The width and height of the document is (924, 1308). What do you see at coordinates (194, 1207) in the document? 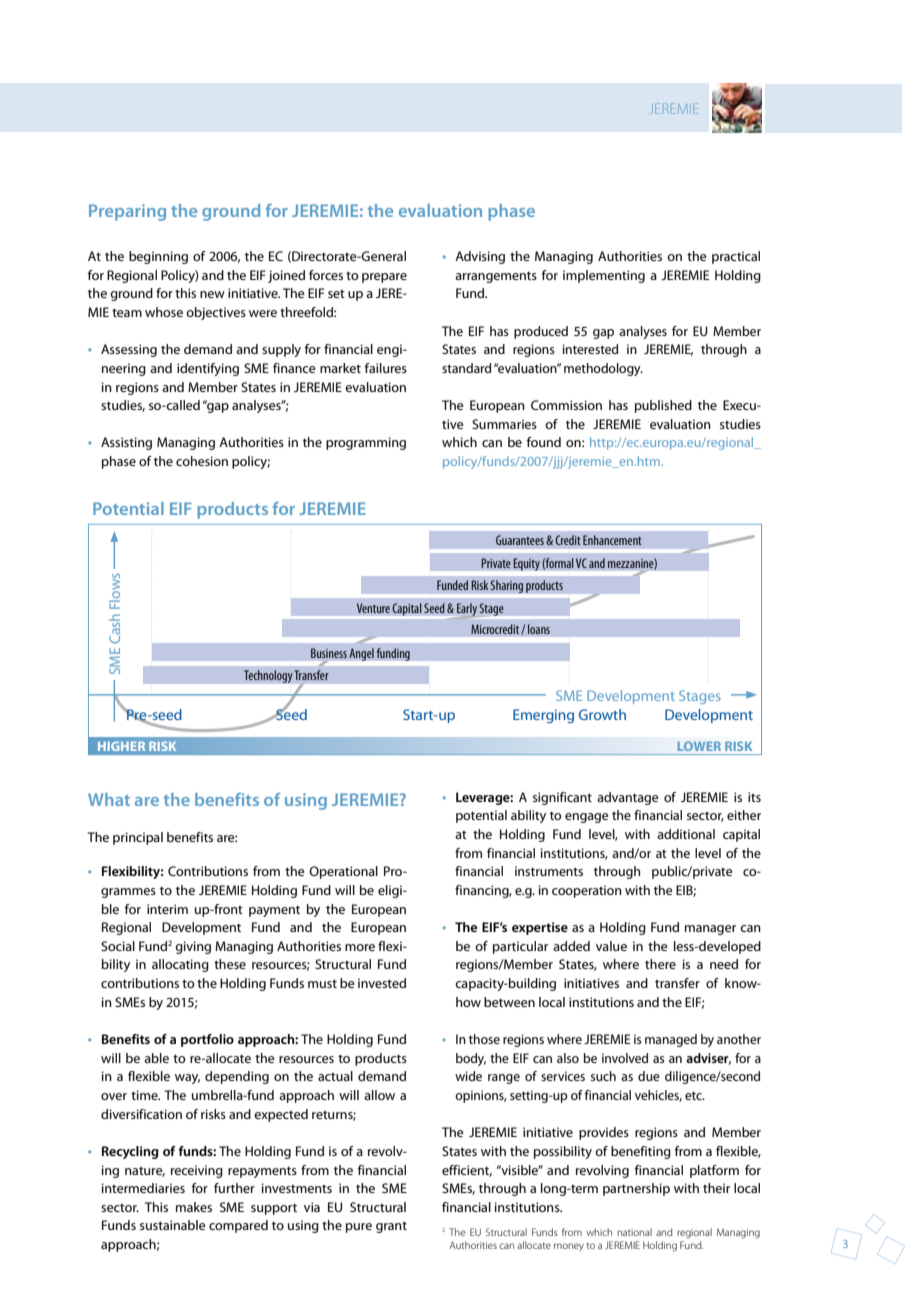
I see `makes` at bounding box center [194, 1207].
